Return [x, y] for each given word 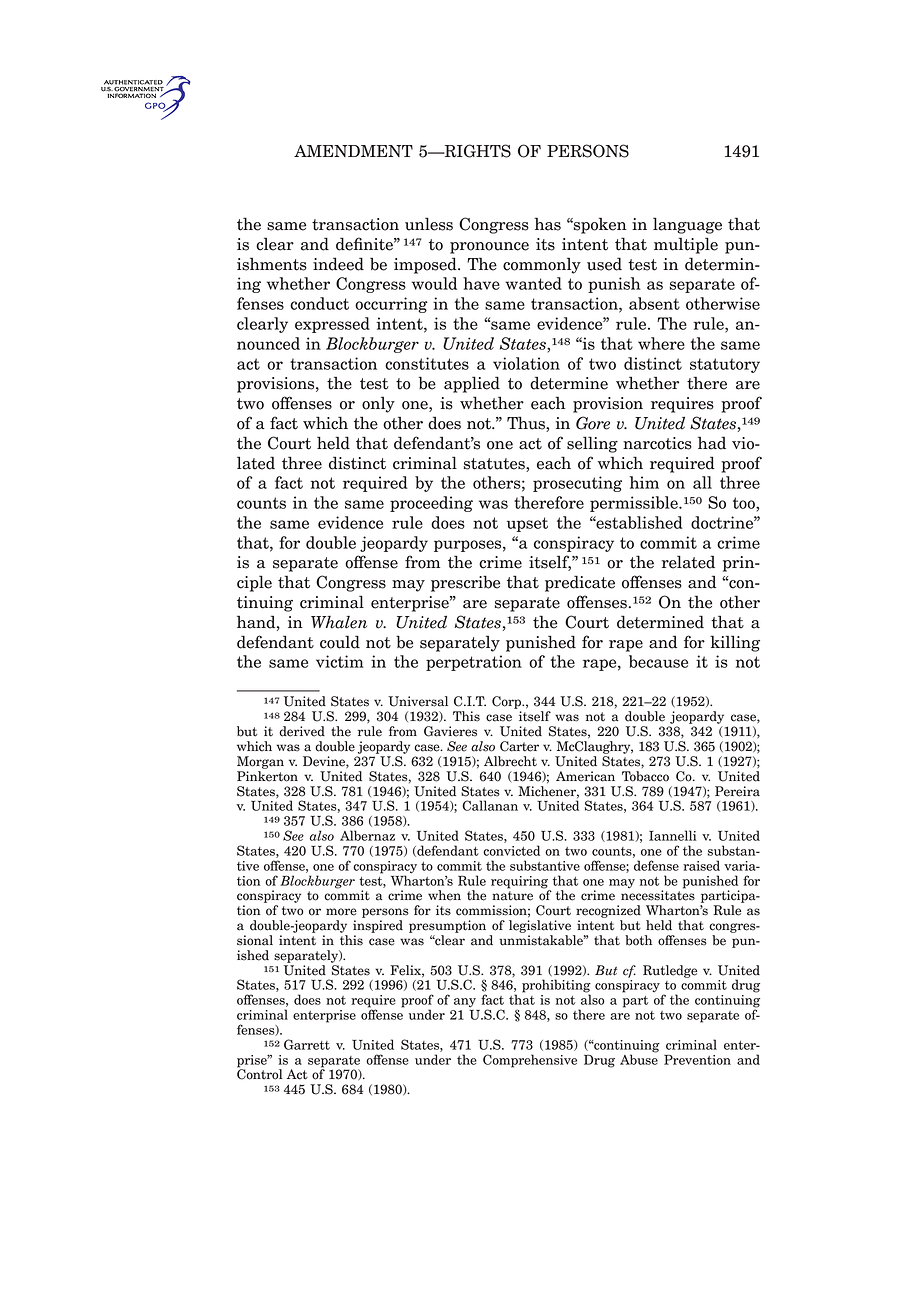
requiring [519, 882]
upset [527, 524]
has [547, 224]
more [341, 912]
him [644, 482]
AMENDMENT [353, 151]
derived [302, 731]
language [687, 225]
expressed [332, 325]
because [658, 661]
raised [701, 865]
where [661, 343]
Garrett [307, 1044]
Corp [508, 702]
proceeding [431, 504]
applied [472, 384]
